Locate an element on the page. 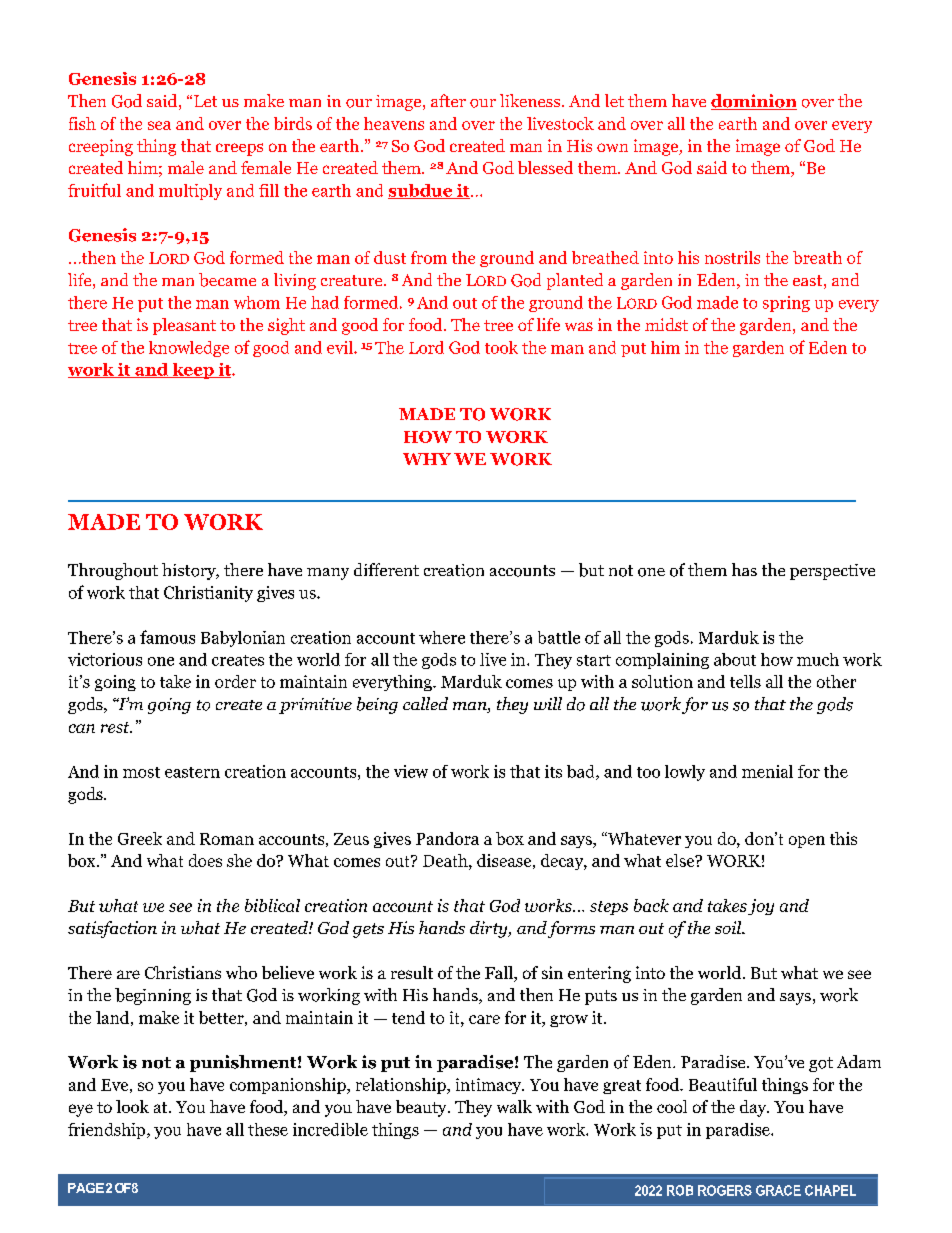  creeps is located at coordinates (239, 149).
